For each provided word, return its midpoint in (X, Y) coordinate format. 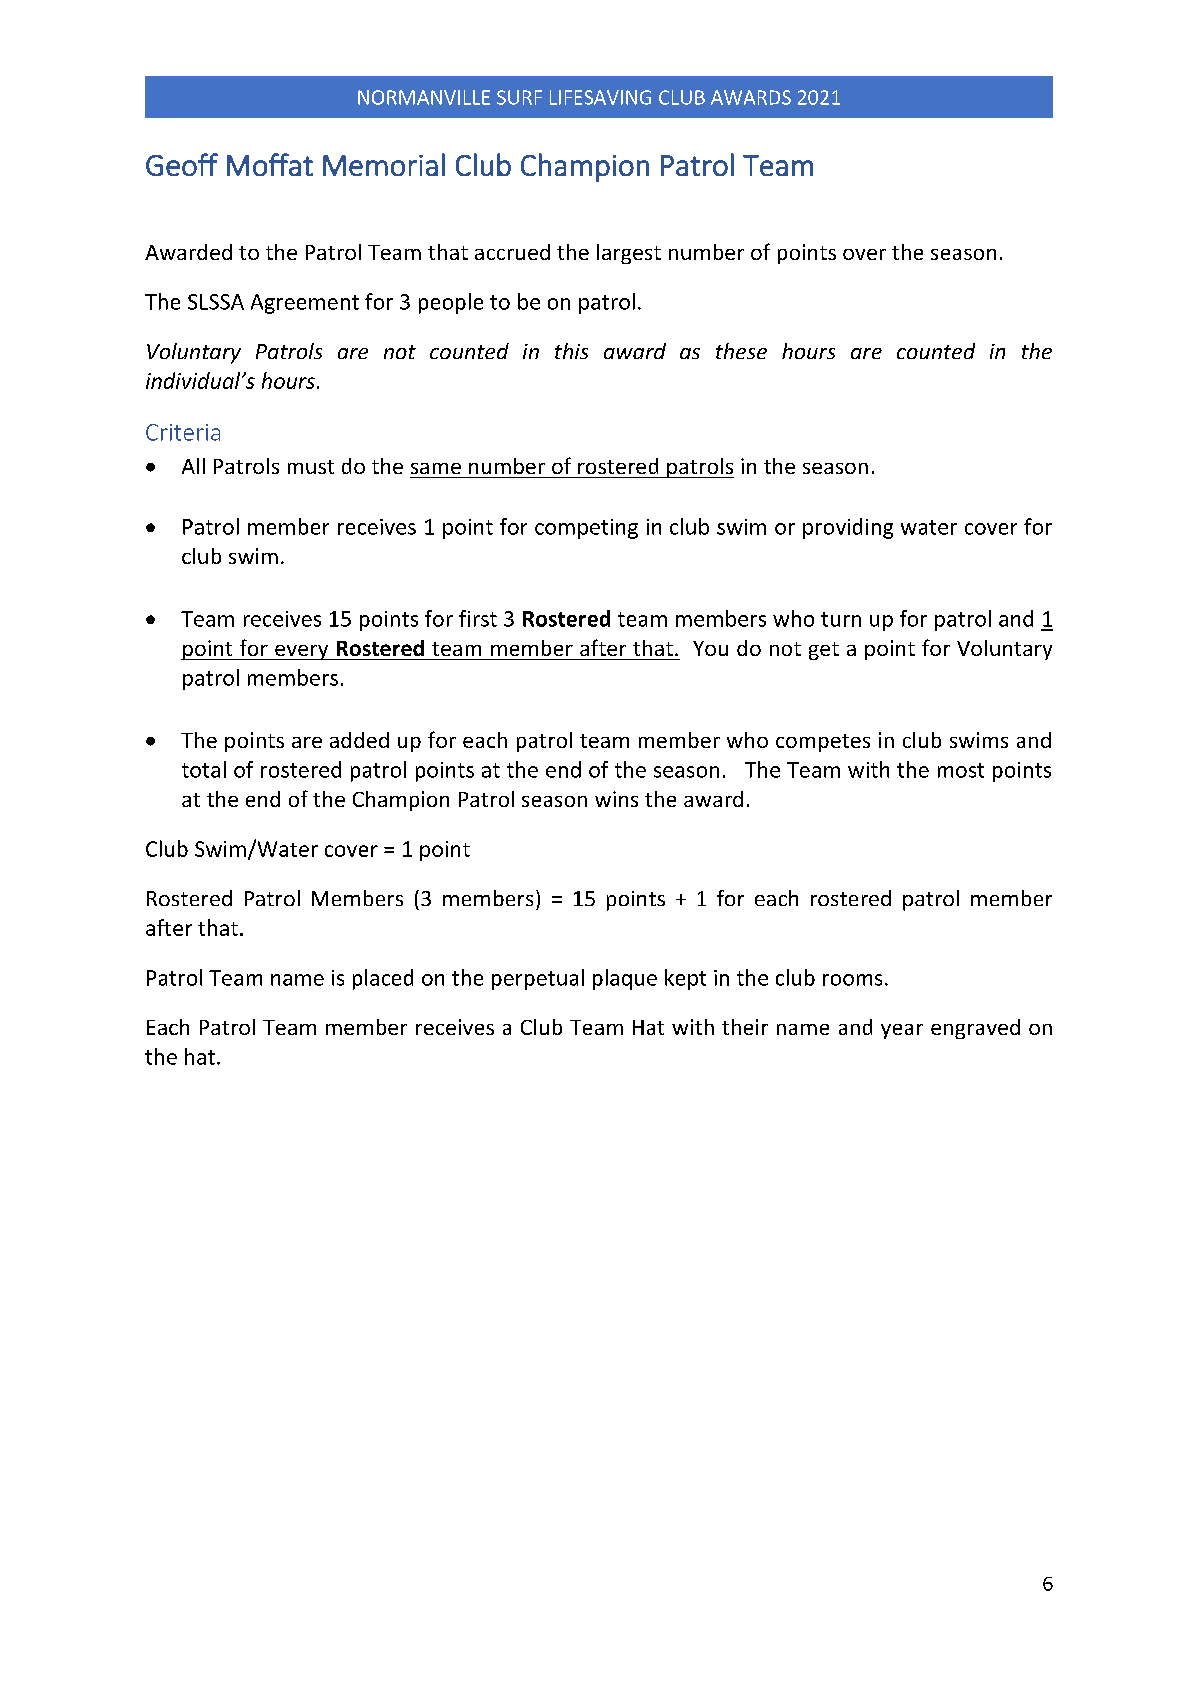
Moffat (270, 164)
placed (383, 979)
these (741, 351)
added (359, 740)
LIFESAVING (600, 97)
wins (616, 799)
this (571, 351)
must (311, 467)
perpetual (538, 979)
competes (823, 743)
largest (629, 254)
